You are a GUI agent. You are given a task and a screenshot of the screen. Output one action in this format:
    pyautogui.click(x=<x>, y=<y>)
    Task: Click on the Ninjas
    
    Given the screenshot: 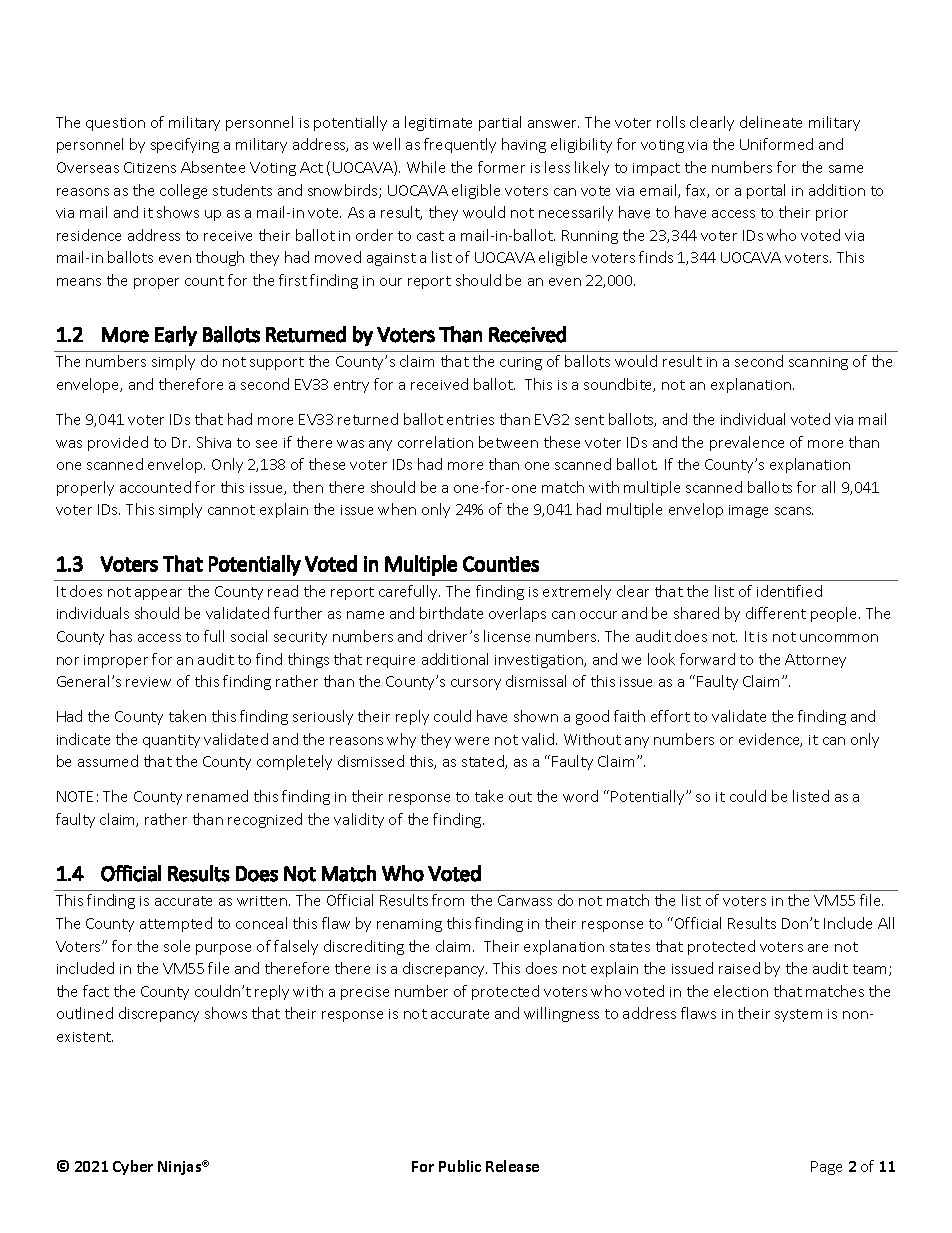 What is the action you would take?
    pyautogui.click(x=181, y=1168)
